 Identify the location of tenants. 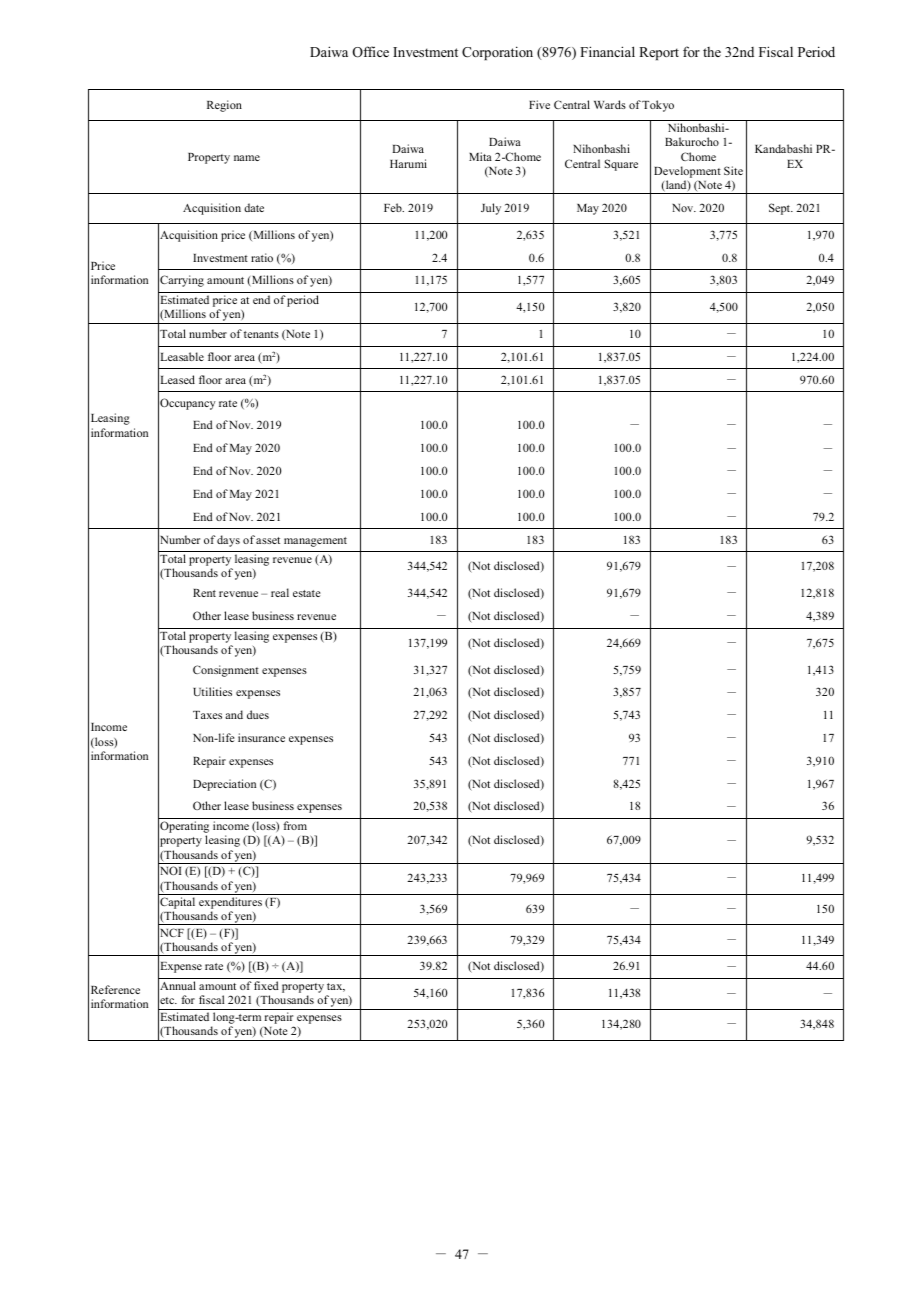
(261, 334).
